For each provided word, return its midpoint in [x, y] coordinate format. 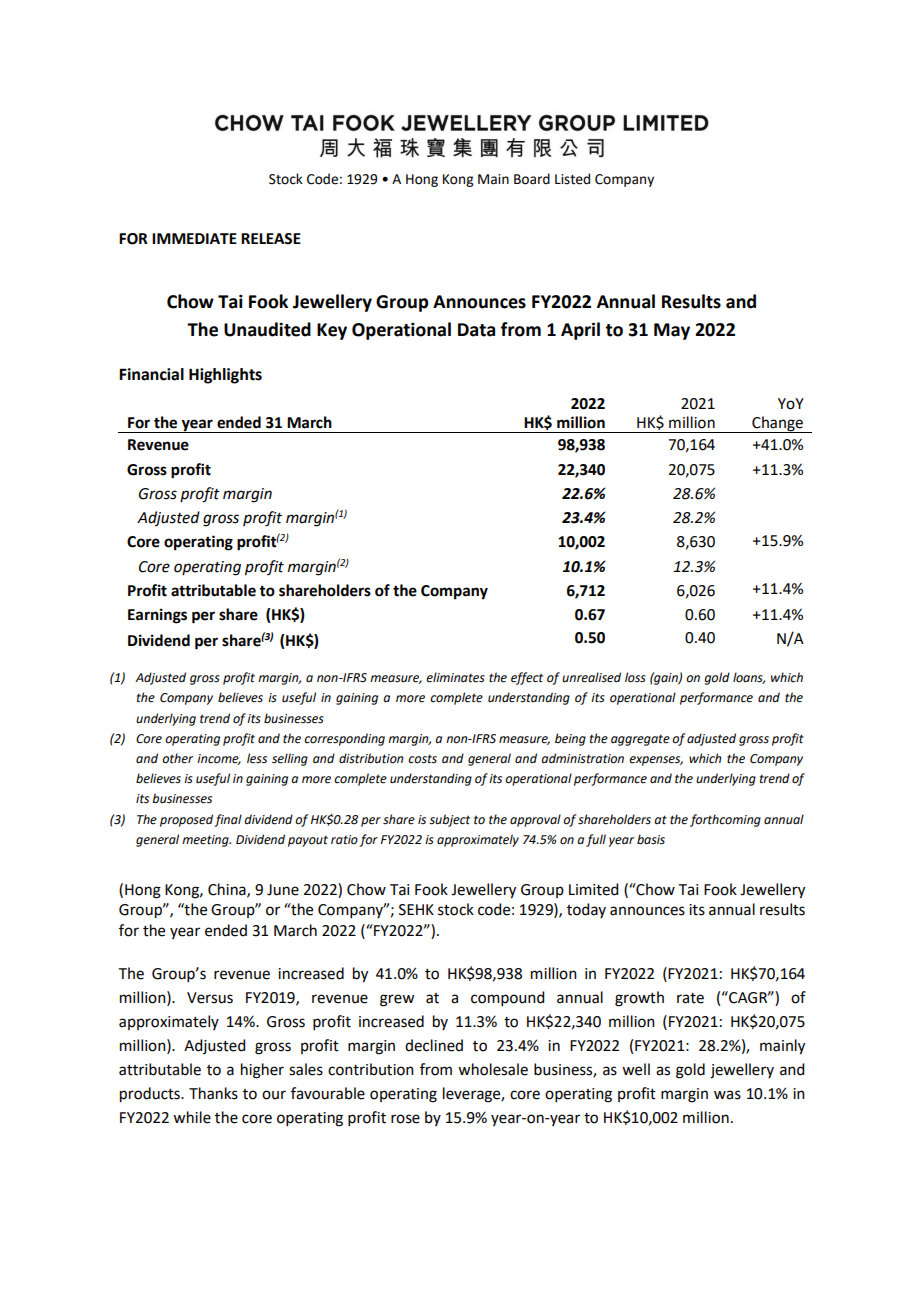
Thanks [213, 1093]
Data [476, 330]
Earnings [157, 616]
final [228, 820]
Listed [572, 179]
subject [449, 820]
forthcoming [725, 820]
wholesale [493, 1069]
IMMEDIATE [194, 238]
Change [777, 424]
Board [532, 179]
